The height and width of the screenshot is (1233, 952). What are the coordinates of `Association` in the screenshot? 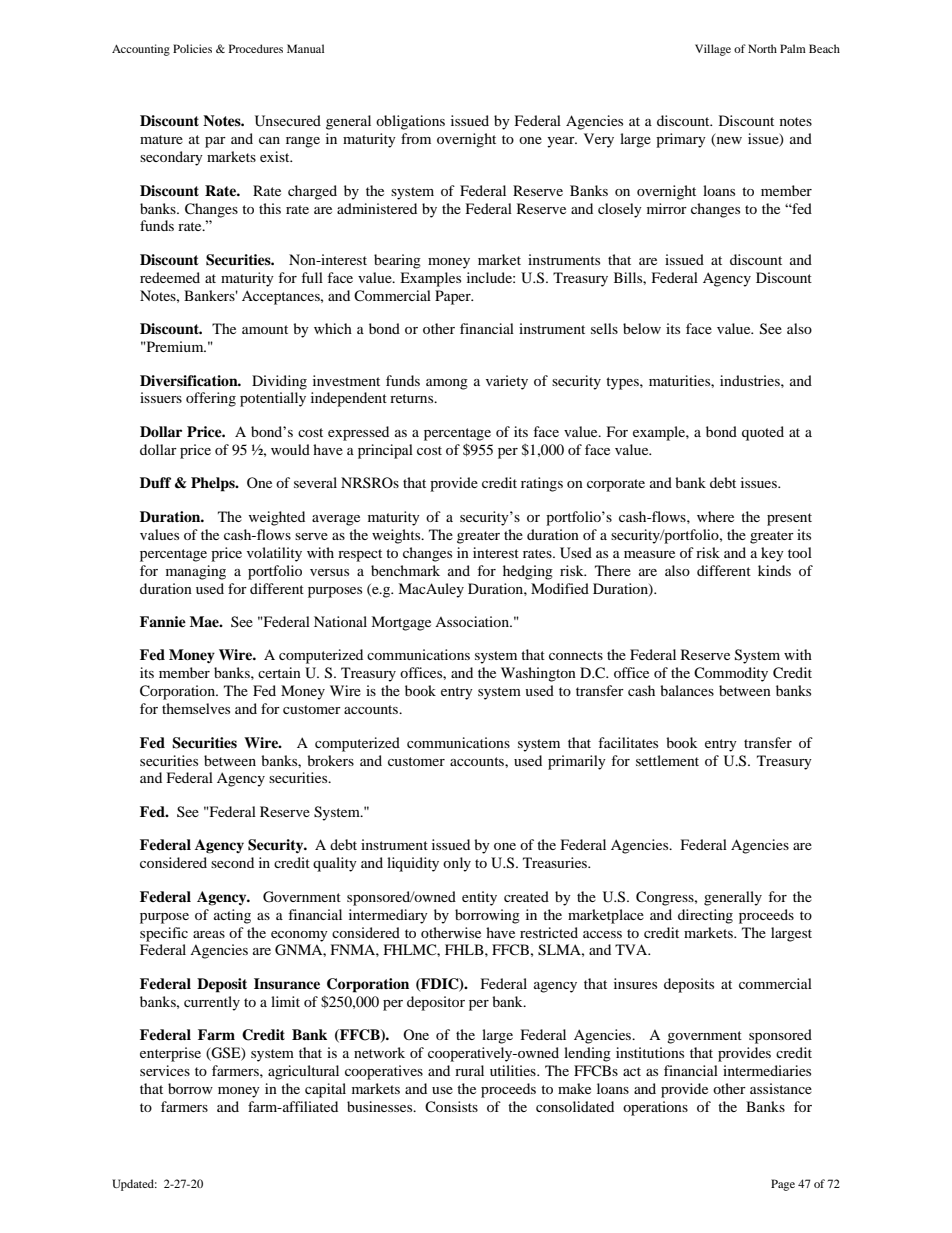 It's located at (473, 621).
